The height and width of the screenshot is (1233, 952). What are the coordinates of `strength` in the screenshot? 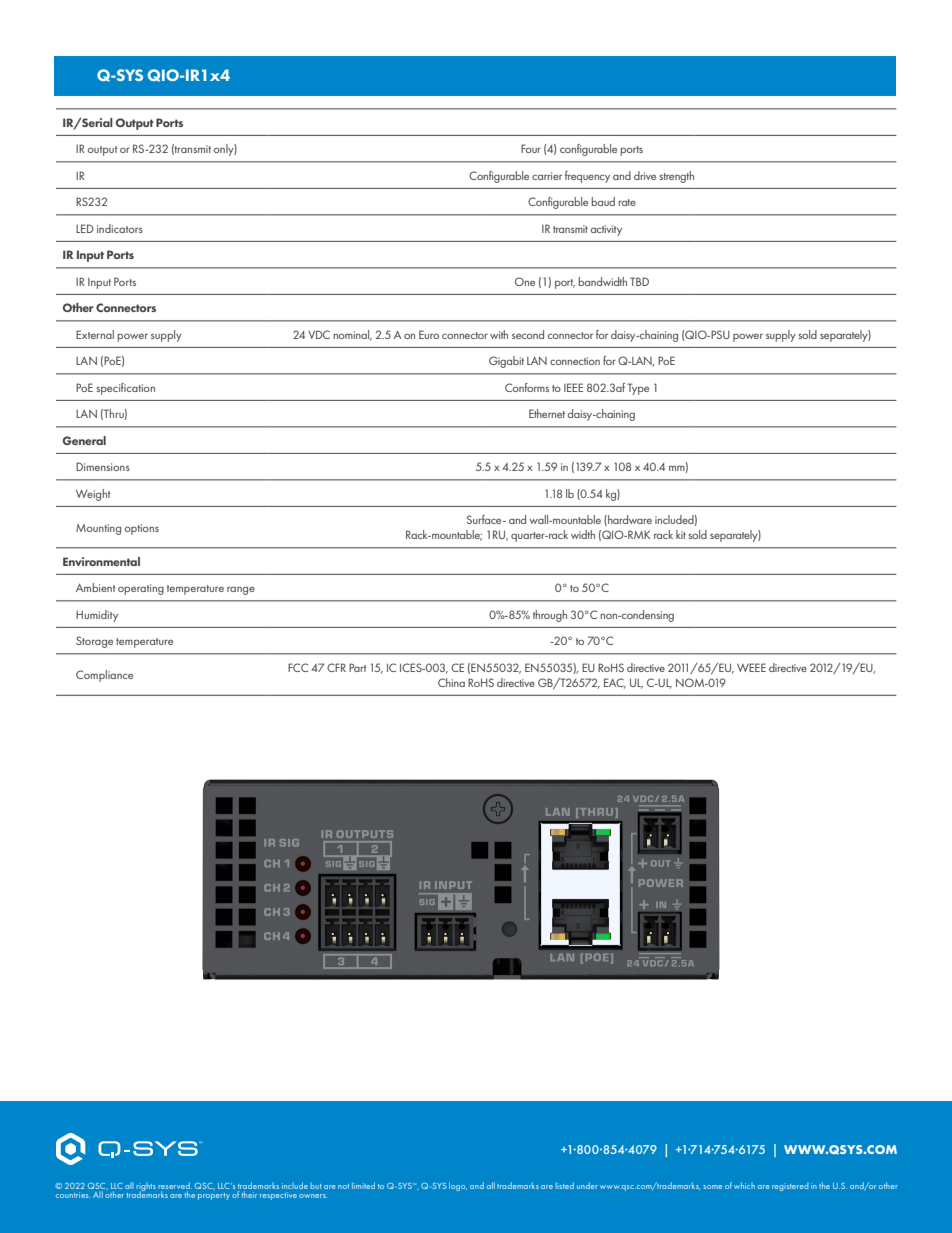 It's located at (677, 177).
